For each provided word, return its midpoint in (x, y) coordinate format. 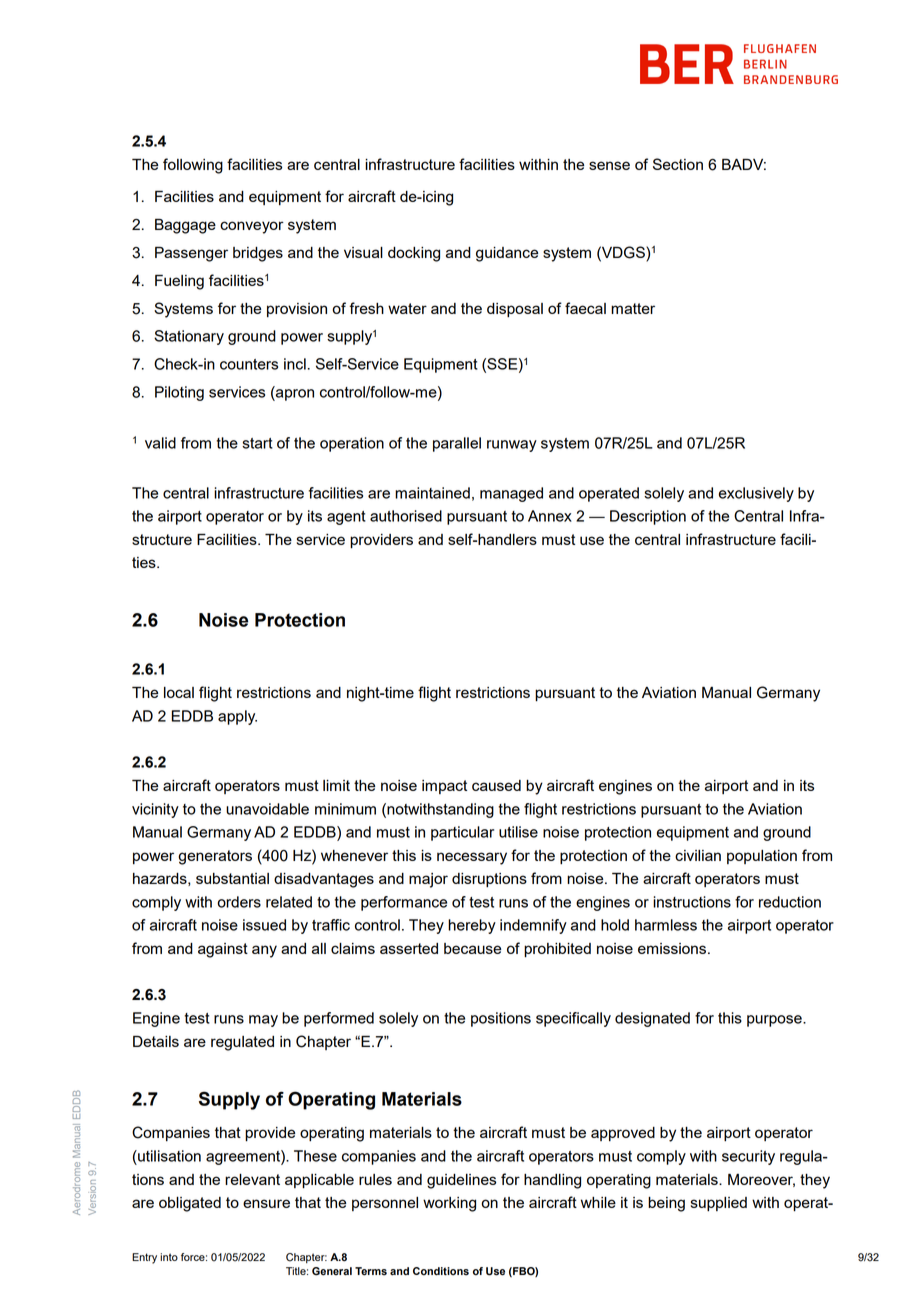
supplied (719, 1204)
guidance (507, 254)
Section (678, 164)
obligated (190, 1204)
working (449, 1204)
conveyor (252, 227)
